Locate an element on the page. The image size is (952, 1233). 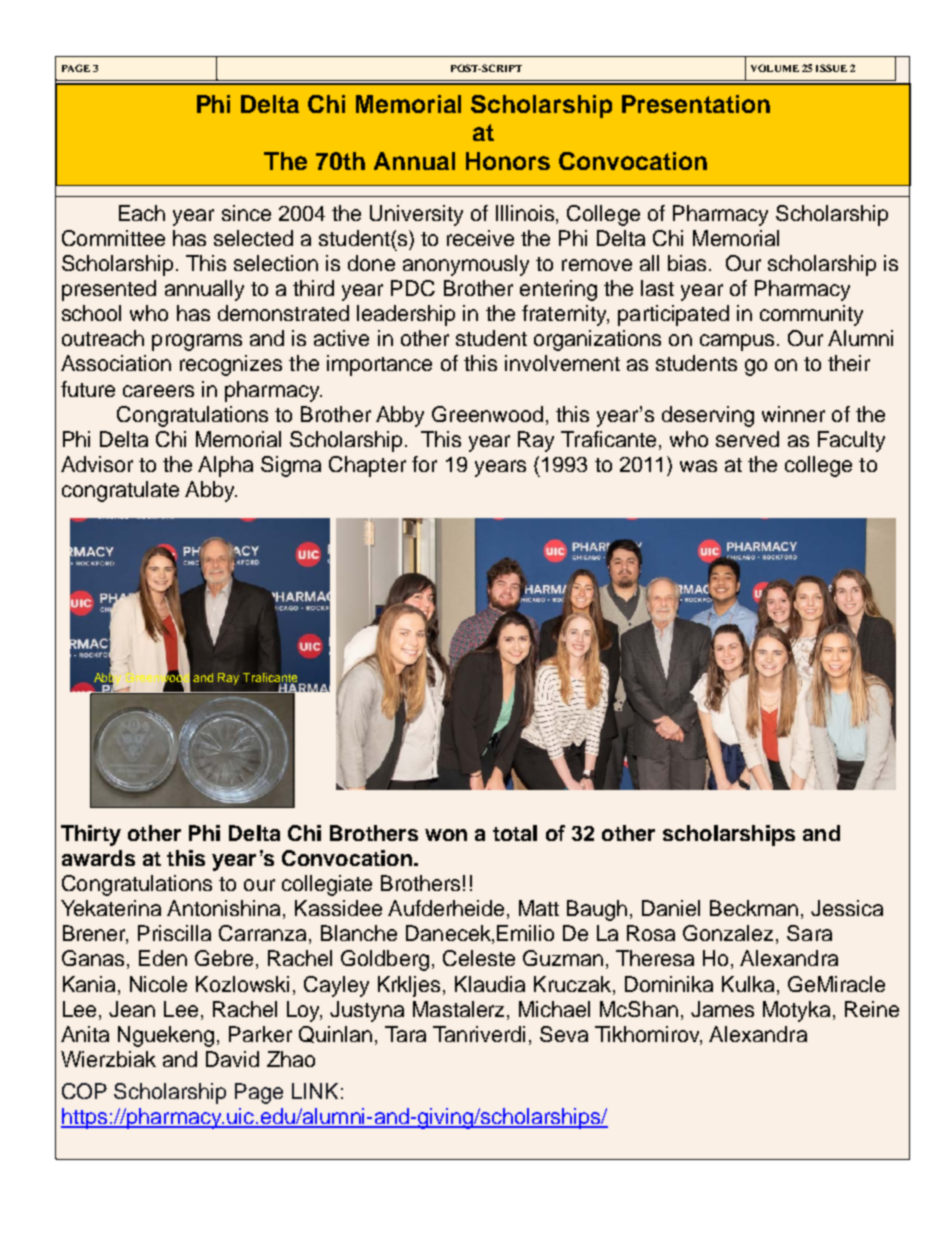
Alpha is located at coordinates (225, 466).
